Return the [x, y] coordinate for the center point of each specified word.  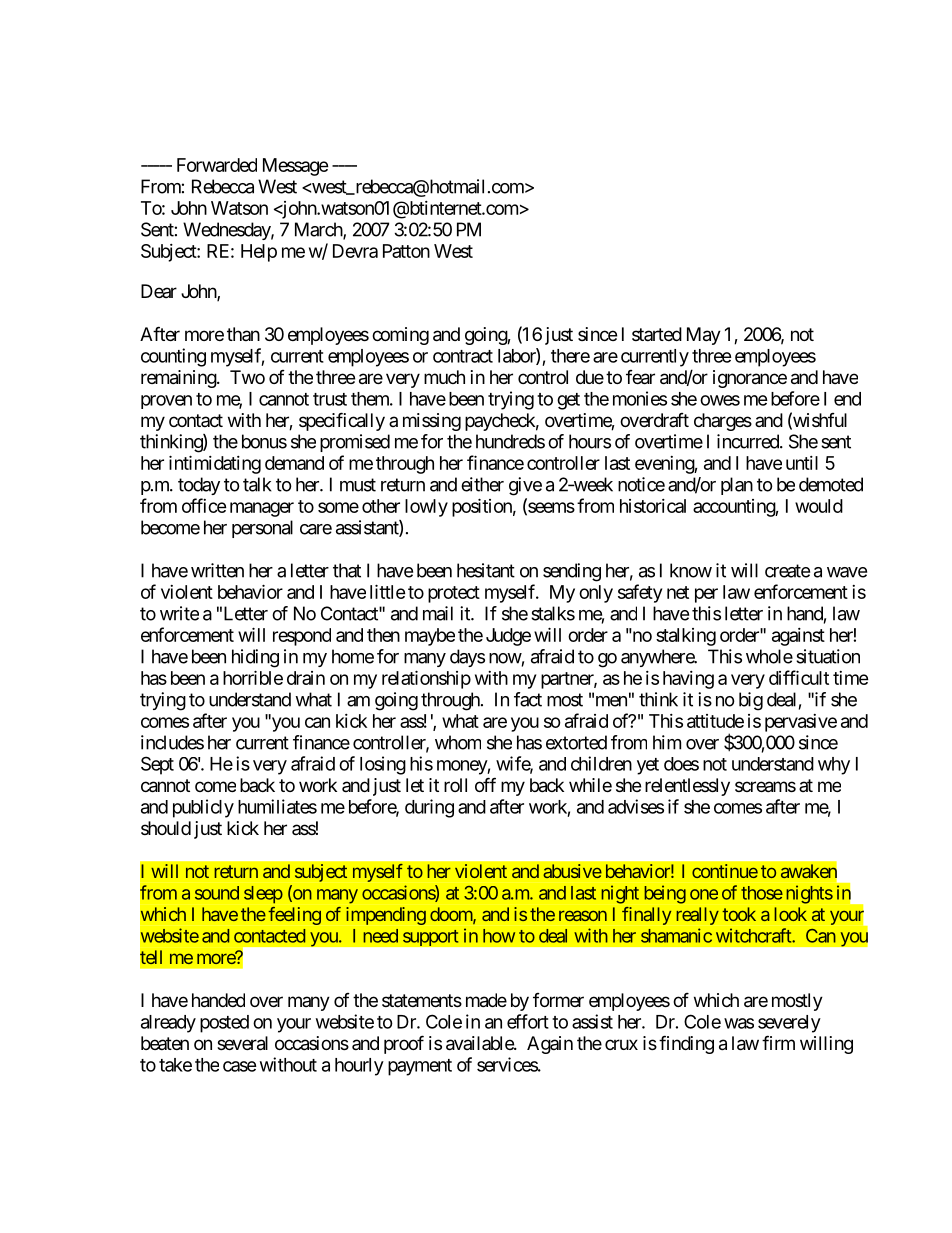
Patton [406, 251]
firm [778, 1042]
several [242, 1043]
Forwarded [217, 165]
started [657, 334]
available [480, 1043]
